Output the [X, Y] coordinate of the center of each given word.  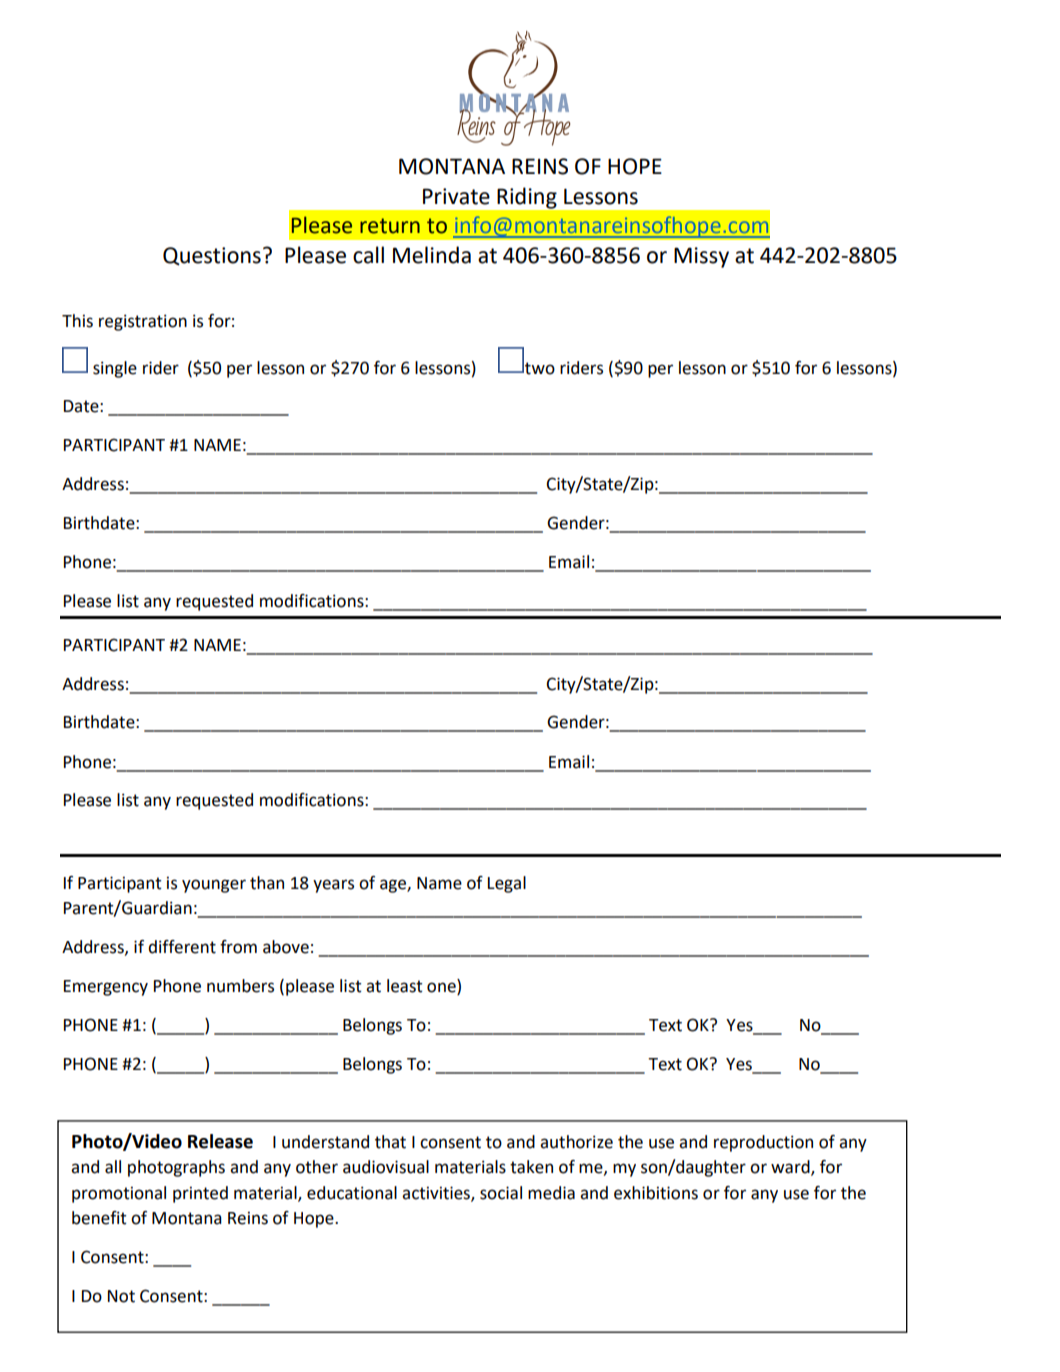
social [501, 1193]
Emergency [106, 988]
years [333, 886]
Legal [507, 884]
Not [121, 1296]
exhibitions [656, 1193]
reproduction [763, 1143]
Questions [212, 256]
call [368, 255]
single [115, 369]
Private [456, 196]
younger [214, 886]
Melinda [432, 255]
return [390, 226]
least [405, 986]
